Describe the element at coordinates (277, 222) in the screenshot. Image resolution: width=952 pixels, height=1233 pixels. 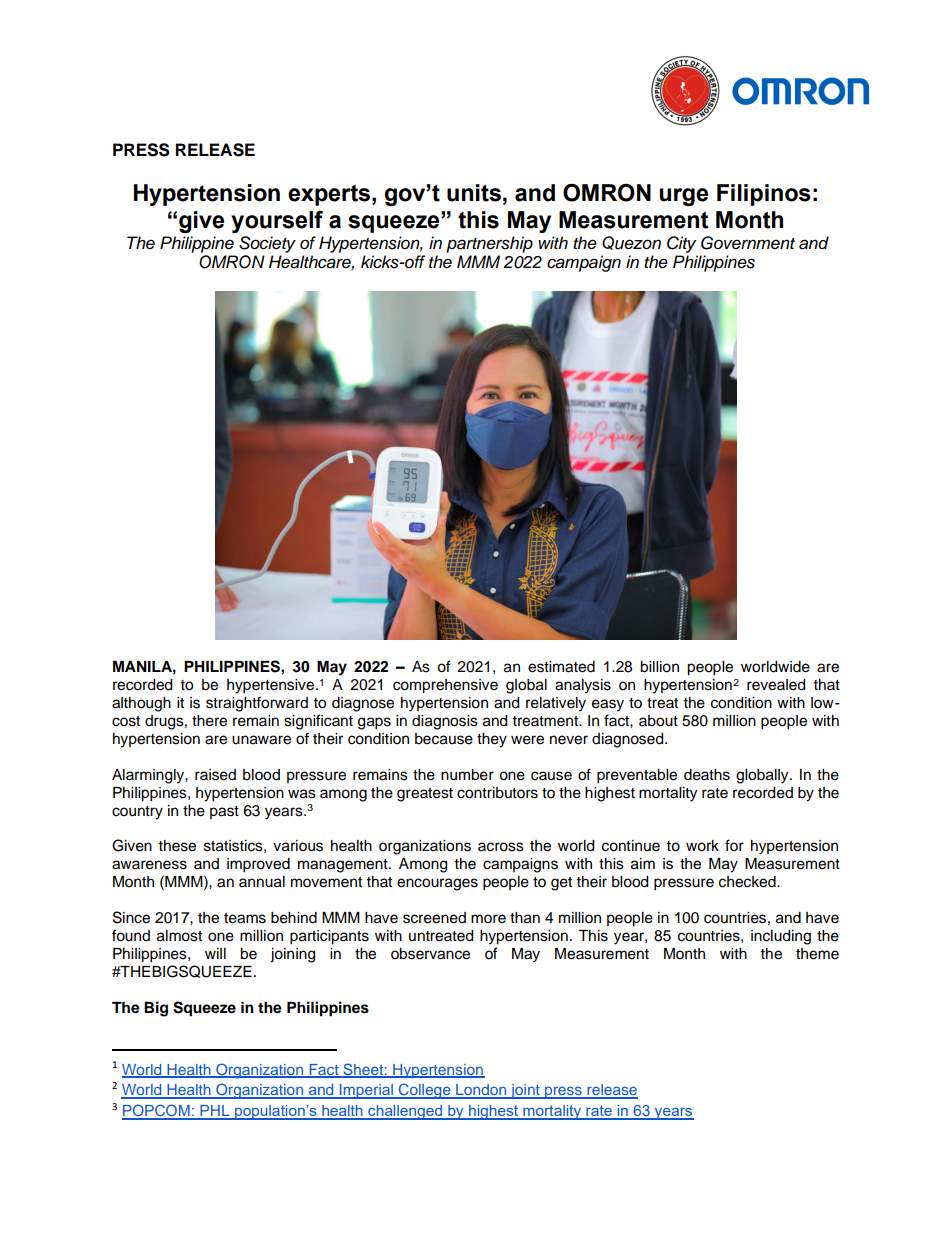
I see `yourself` at that location.
